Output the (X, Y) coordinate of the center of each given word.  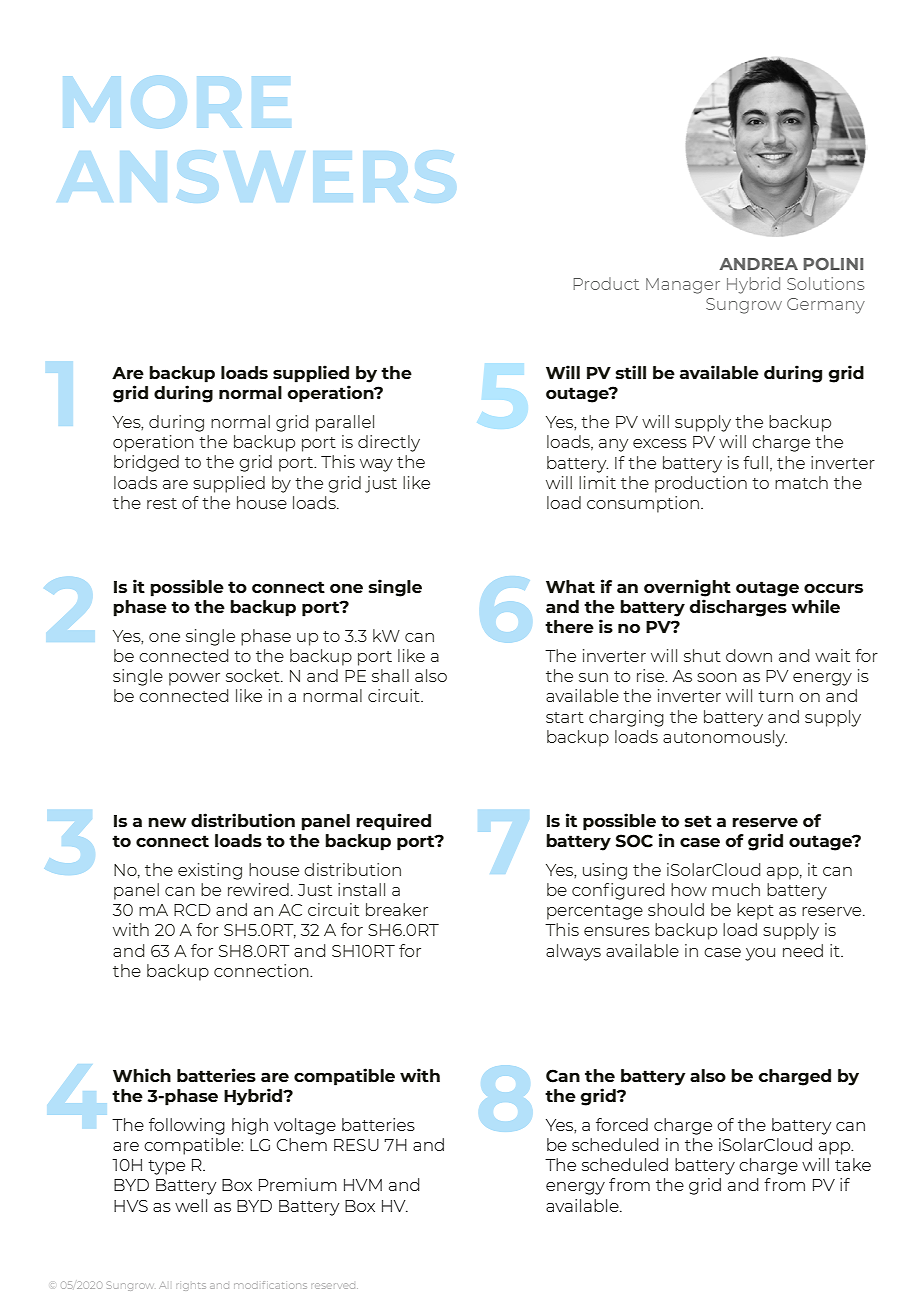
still (630, 372)
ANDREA (758, 264)
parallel (345, 423)
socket (254, 675)
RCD (192, 910)
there (569, 626)
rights (191, 1286)
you (760, 954)
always (573, 952)
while (815, 606)
